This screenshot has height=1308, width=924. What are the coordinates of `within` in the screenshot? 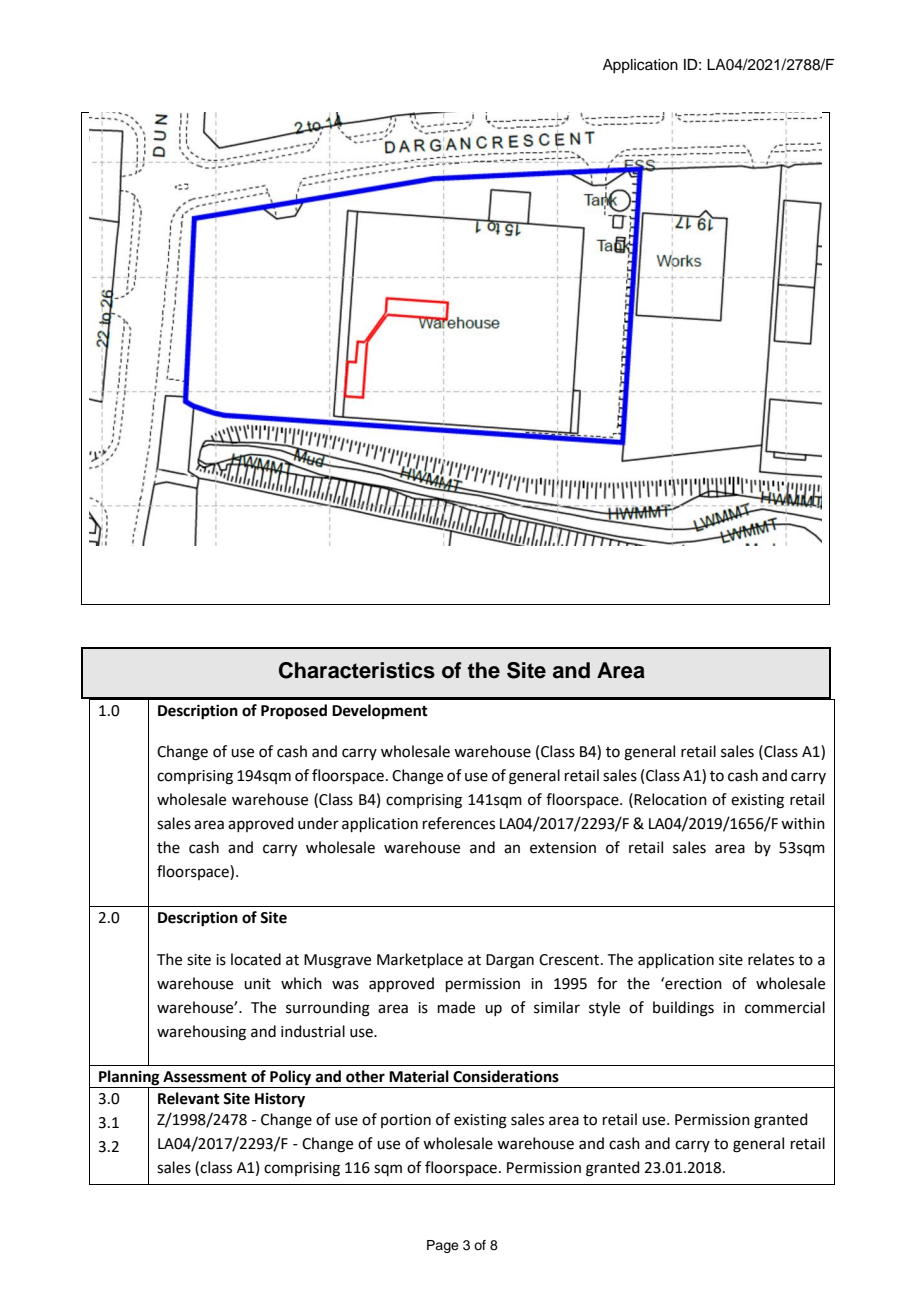 It's located at (803, 823).
